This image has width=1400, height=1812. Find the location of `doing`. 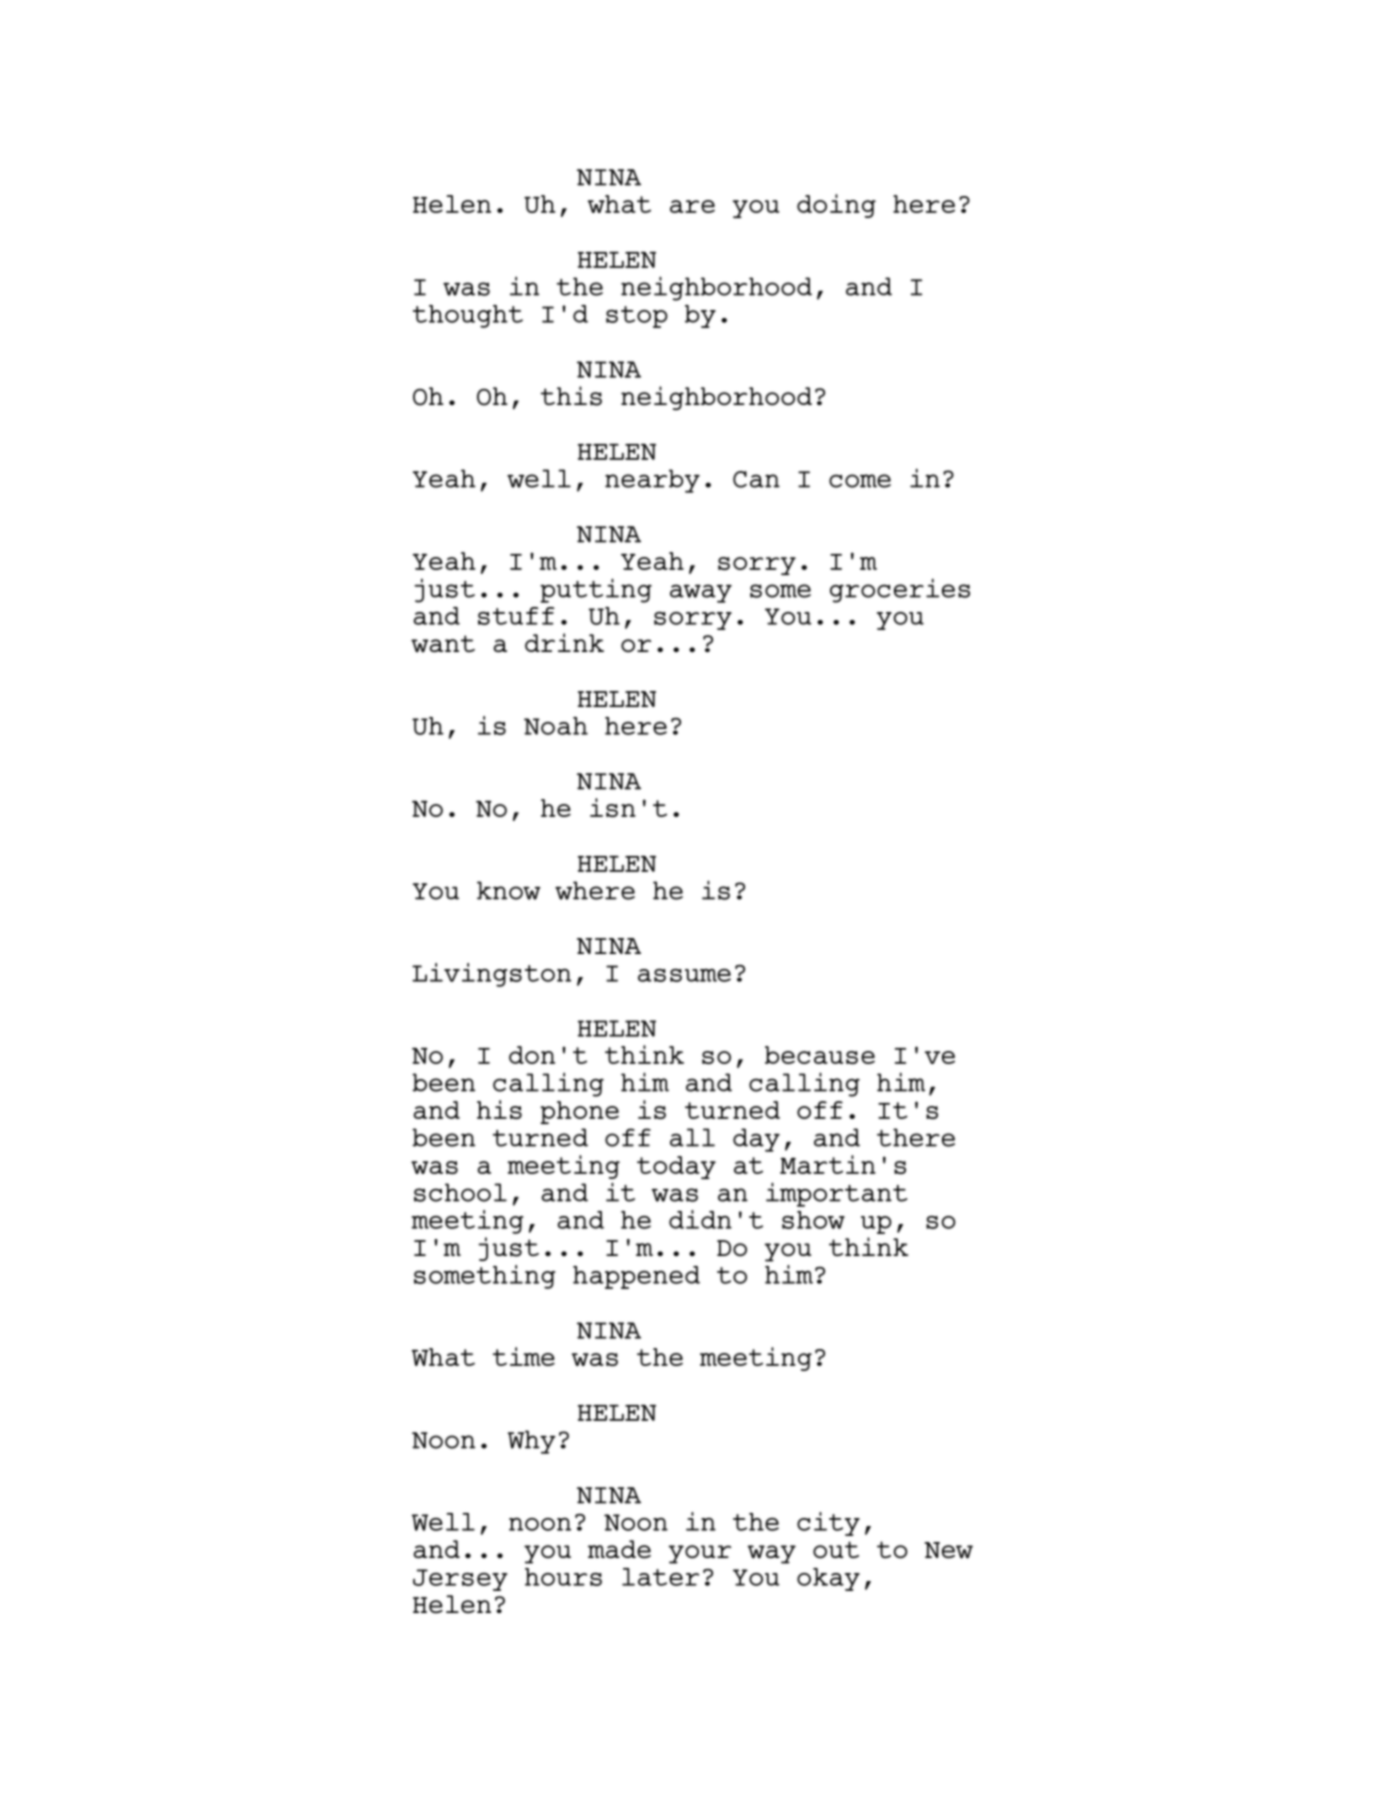

doing is located at coordinates (836, 206).
